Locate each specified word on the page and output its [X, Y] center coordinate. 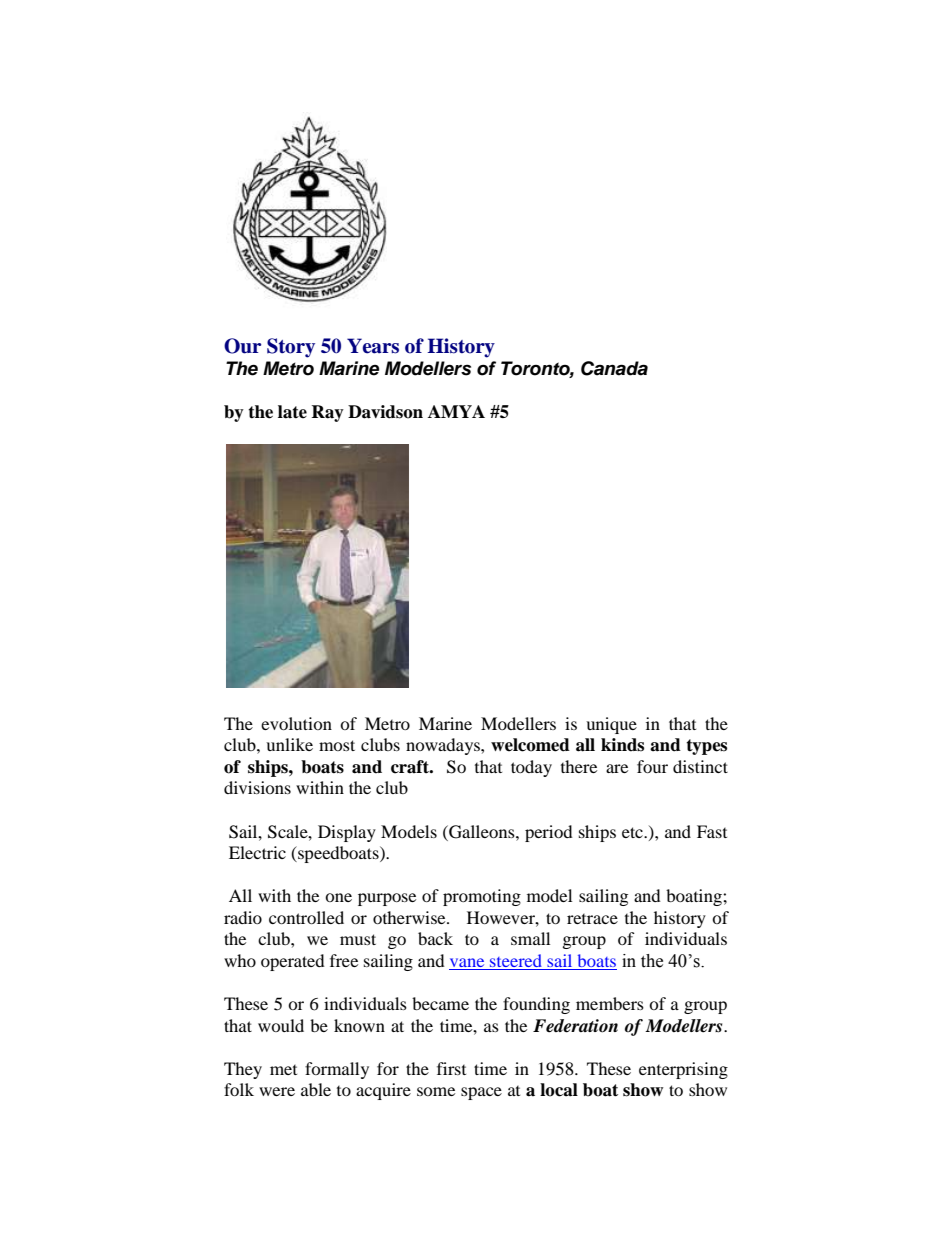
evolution [296, 723]
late [292, 412]
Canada [614, 368]
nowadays [444, 746]
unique [611, 725]
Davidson [385, 412]
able [316, 1089]
